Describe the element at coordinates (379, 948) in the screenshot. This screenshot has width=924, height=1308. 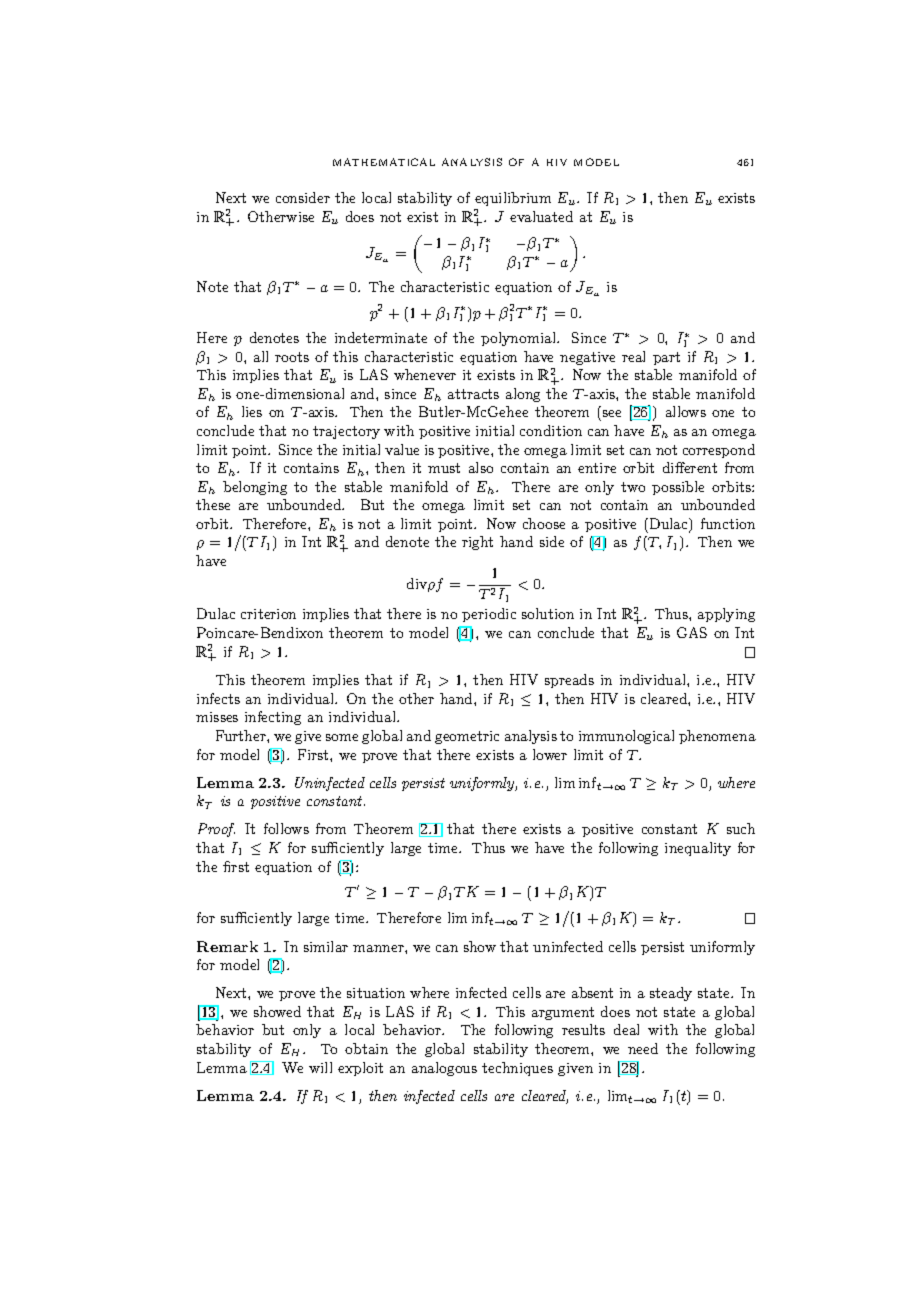
I see `manner` at that location.
